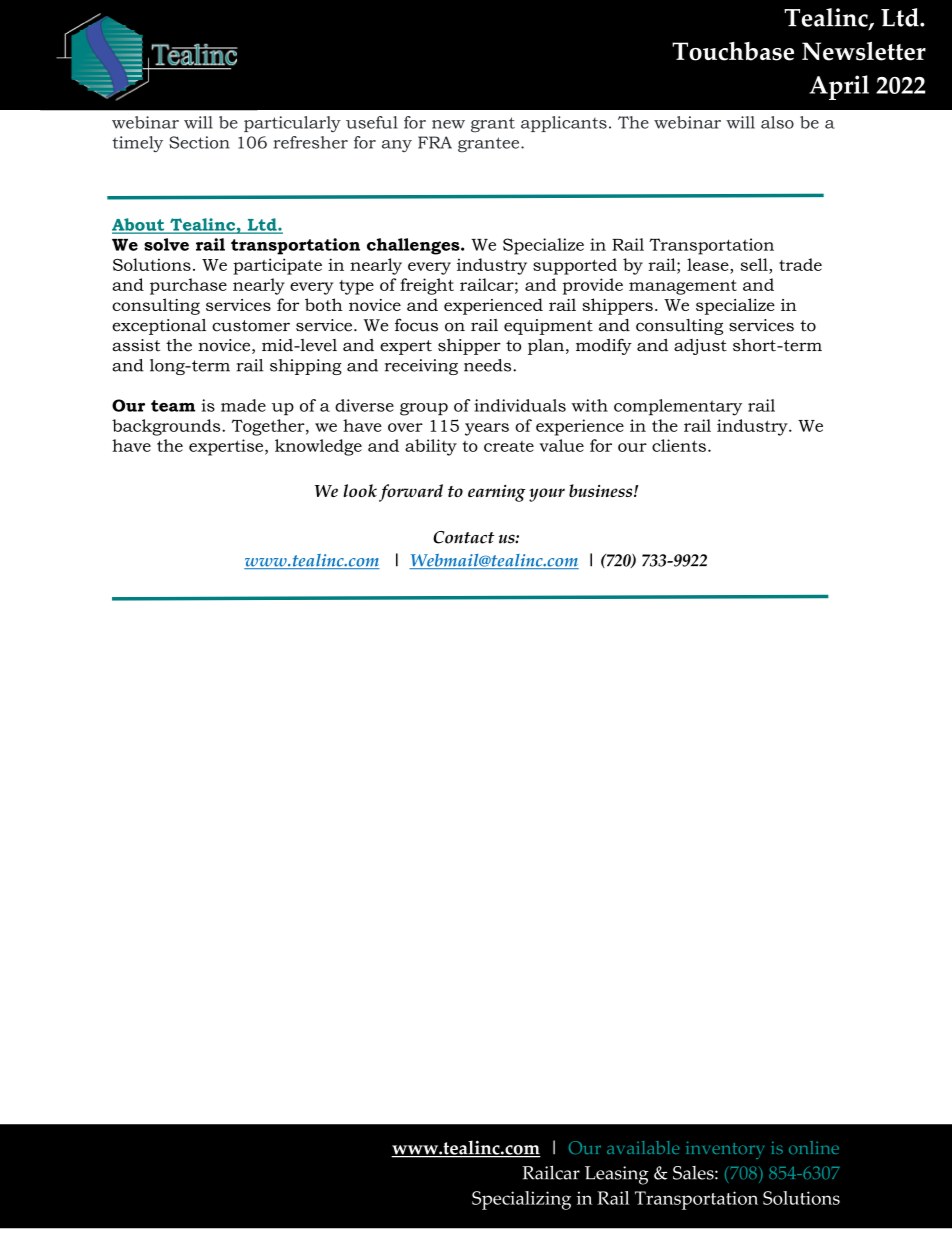 Image resolution: width=952 pixels, height=1233 pixels. I want to click on FRA, so click(435, 142).
